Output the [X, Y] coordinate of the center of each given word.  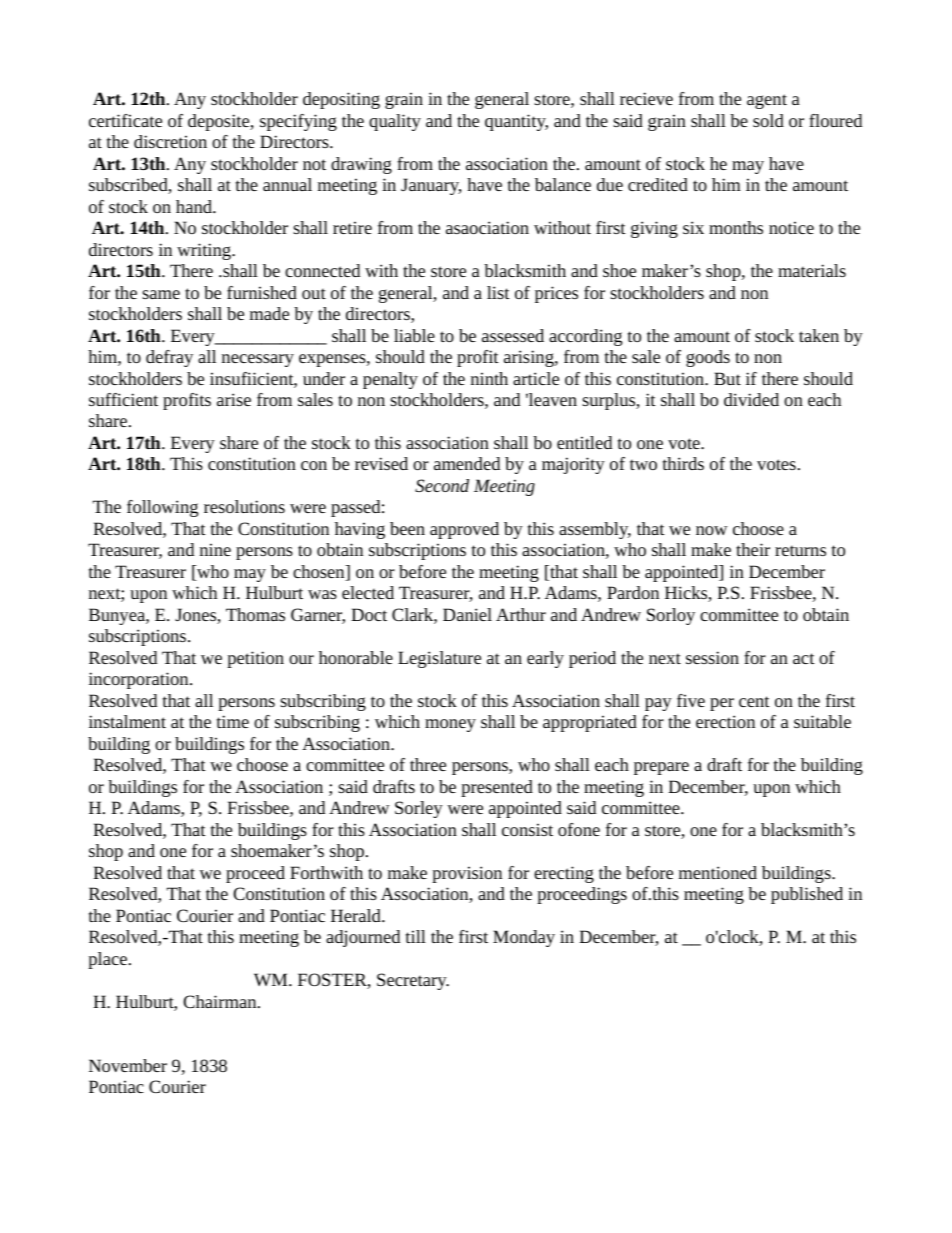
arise [234, 399]
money [450, 725]
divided [751, 399]
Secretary [413, 981]
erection [725, 721]
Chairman [221, 1001]
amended [467, 463]
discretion [170, 141]
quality [395, 122]
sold [768, 120]
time [233, 721]
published [807, 895]
